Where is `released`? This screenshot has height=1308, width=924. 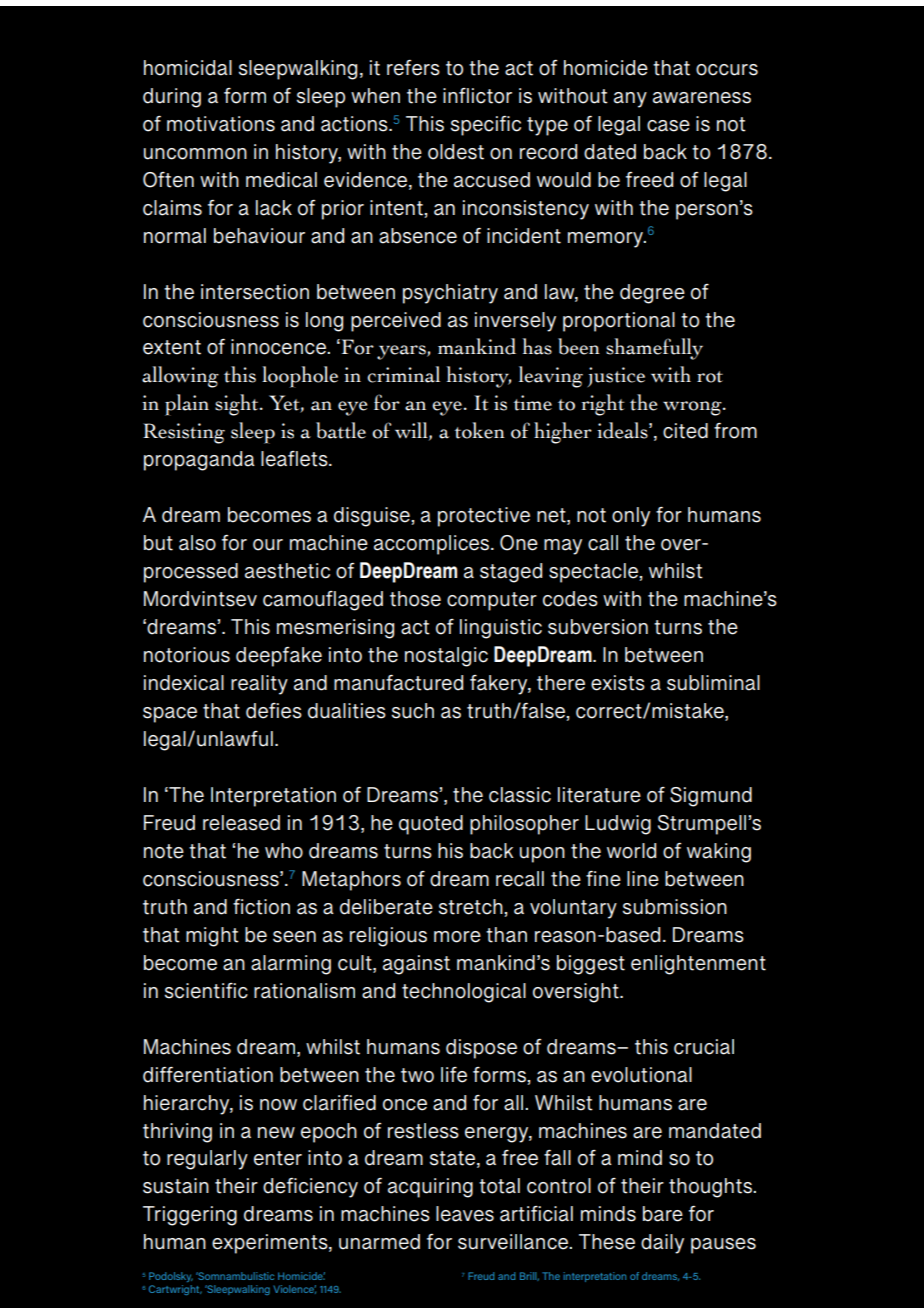 released is located at coordinates (241, 823).
